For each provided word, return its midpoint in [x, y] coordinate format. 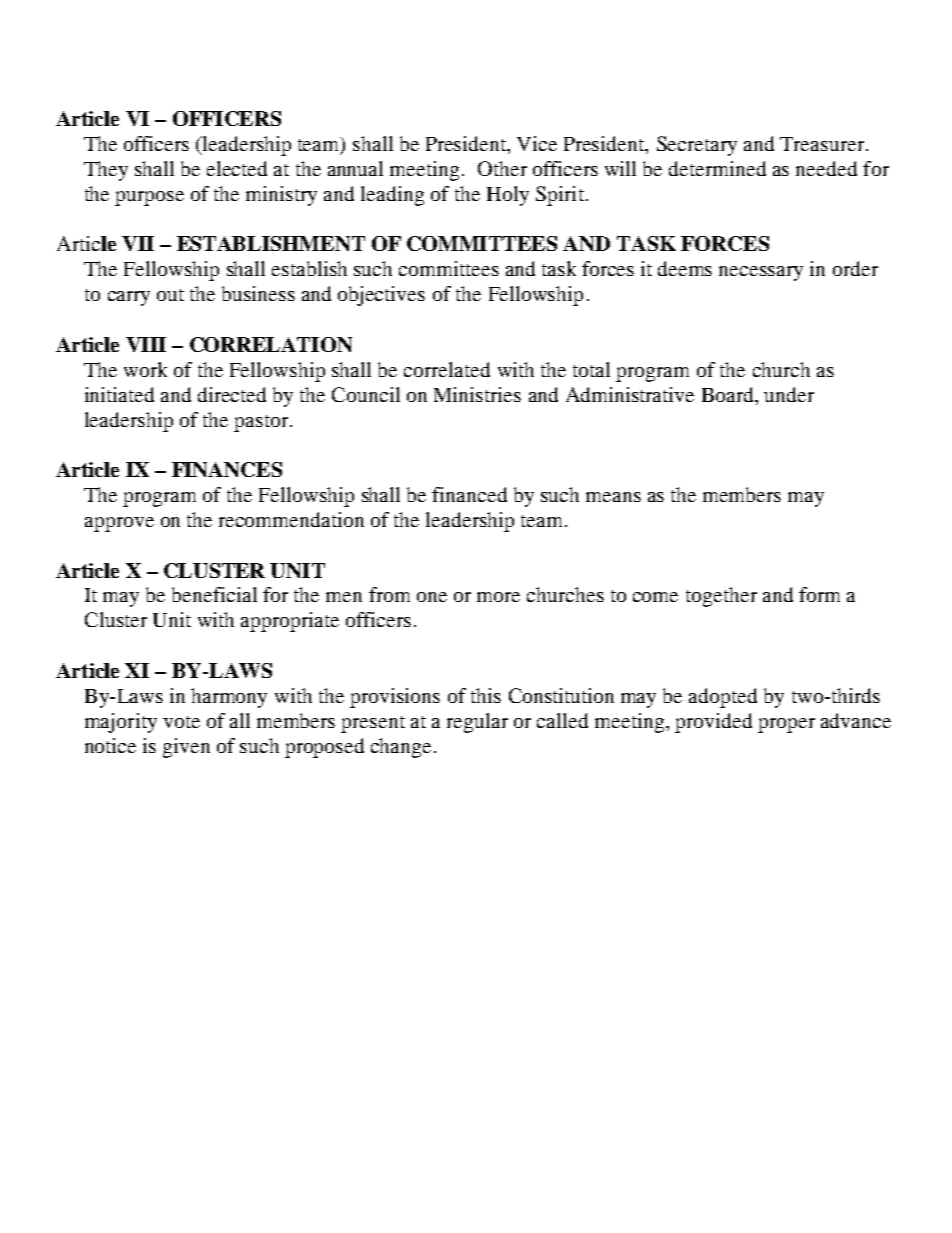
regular [477, 723]
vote [181, 722]
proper [786, 725]
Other [502, 168]
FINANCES [227, 469]
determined [717, 168]
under [789, 394]
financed [469, 494]
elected [237, 168]
